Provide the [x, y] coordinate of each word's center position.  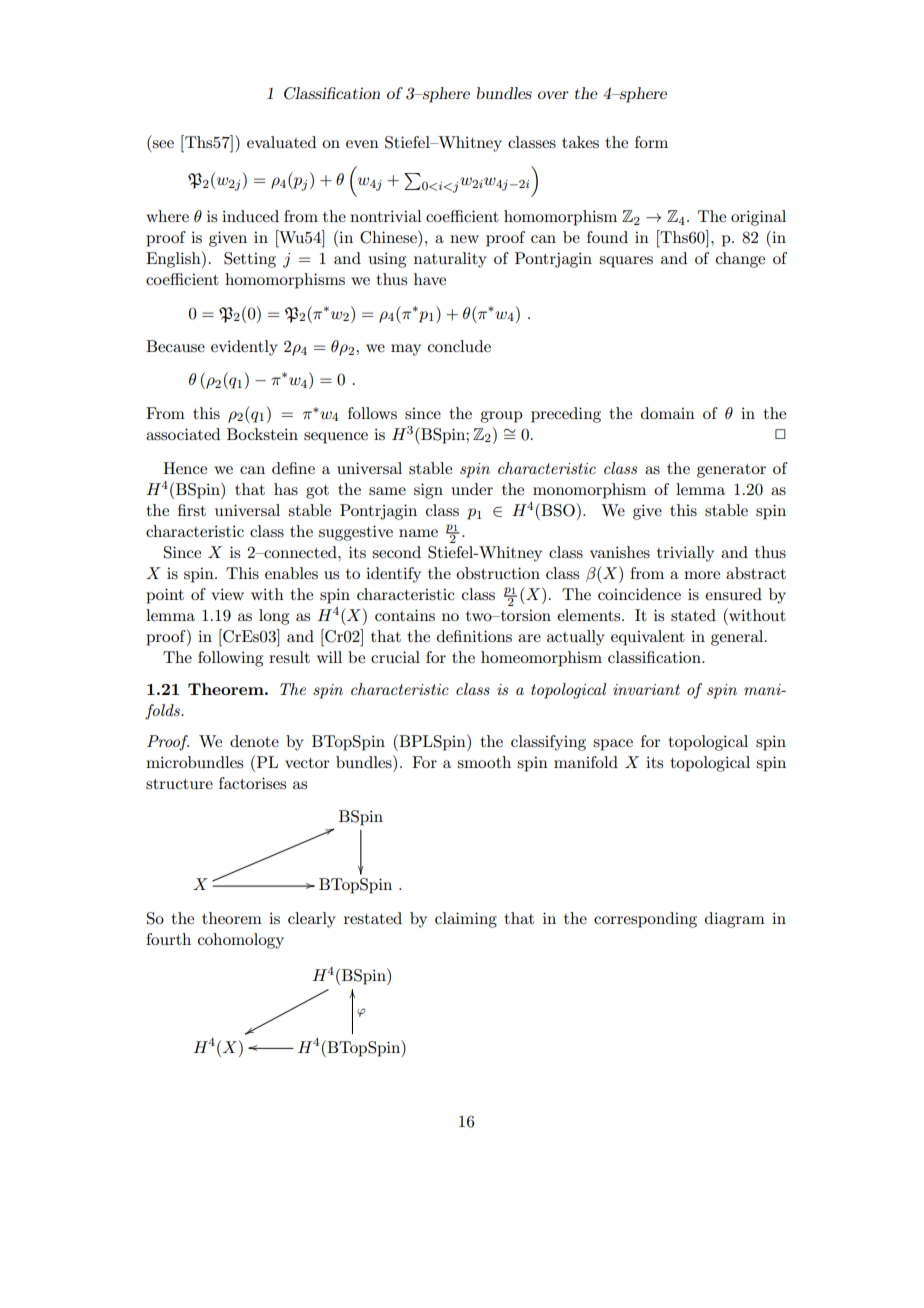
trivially [685, 554]
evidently [244, 348]
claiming [466, 920]
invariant [646, 689]
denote [254, 741]
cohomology [241, 941]
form [651, 142]
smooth [484, 762]
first [192, 510]
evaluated [281, 142]
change [740, 260]
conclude [459, 346]
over [553, 95]
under [472, 489]
